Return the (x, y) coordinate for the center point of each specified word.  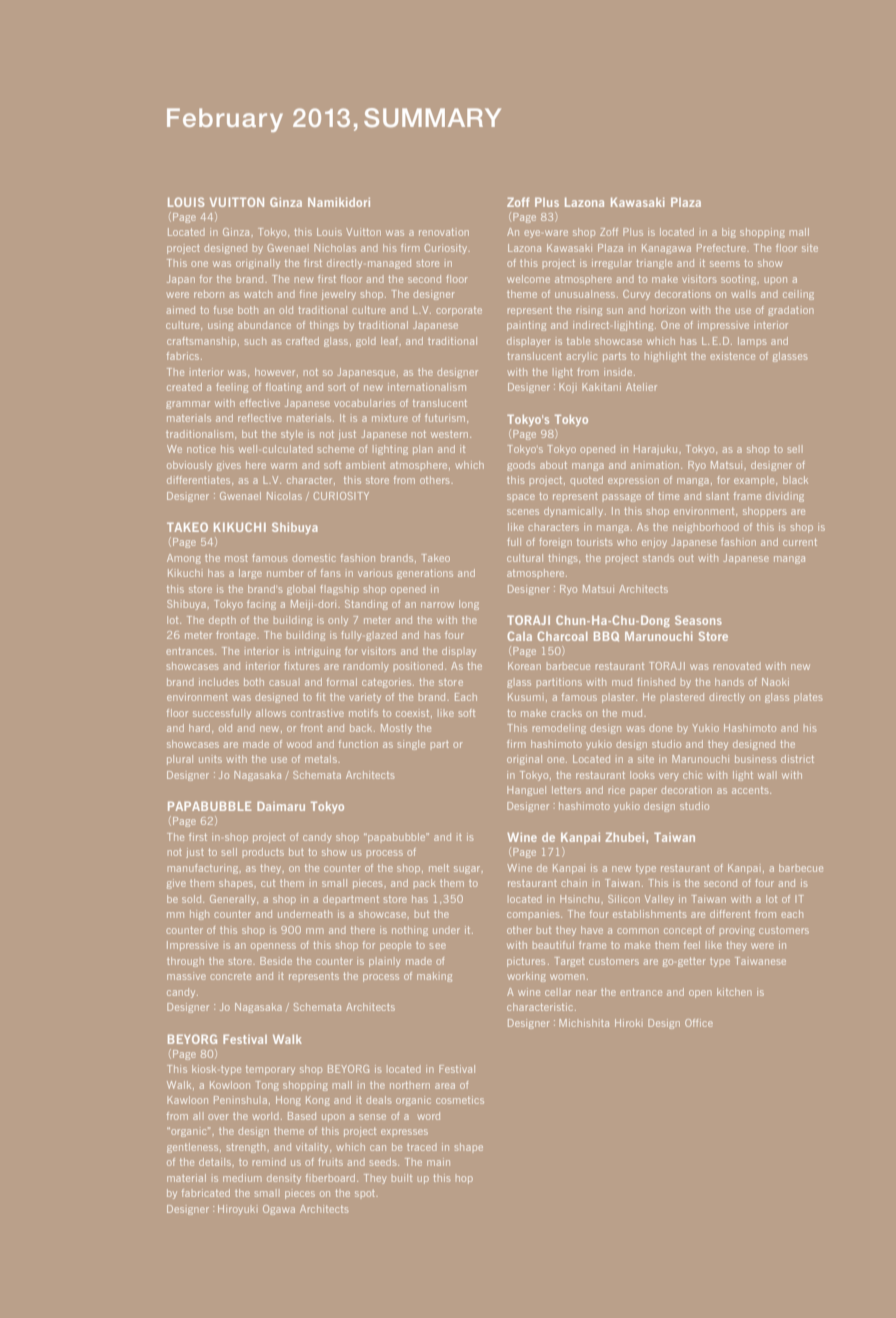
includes (219, 682)
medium (242, 1178)
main (438, 1162)
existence (733, 356)
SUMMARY (432, 117)
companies (534, 914)
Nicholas (335, 248)
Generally (234, 900)
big (729, 233)
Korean (524, 666)
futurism (446, 418)
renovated (737, 666)
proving (737, 931)
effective (260, 403)
